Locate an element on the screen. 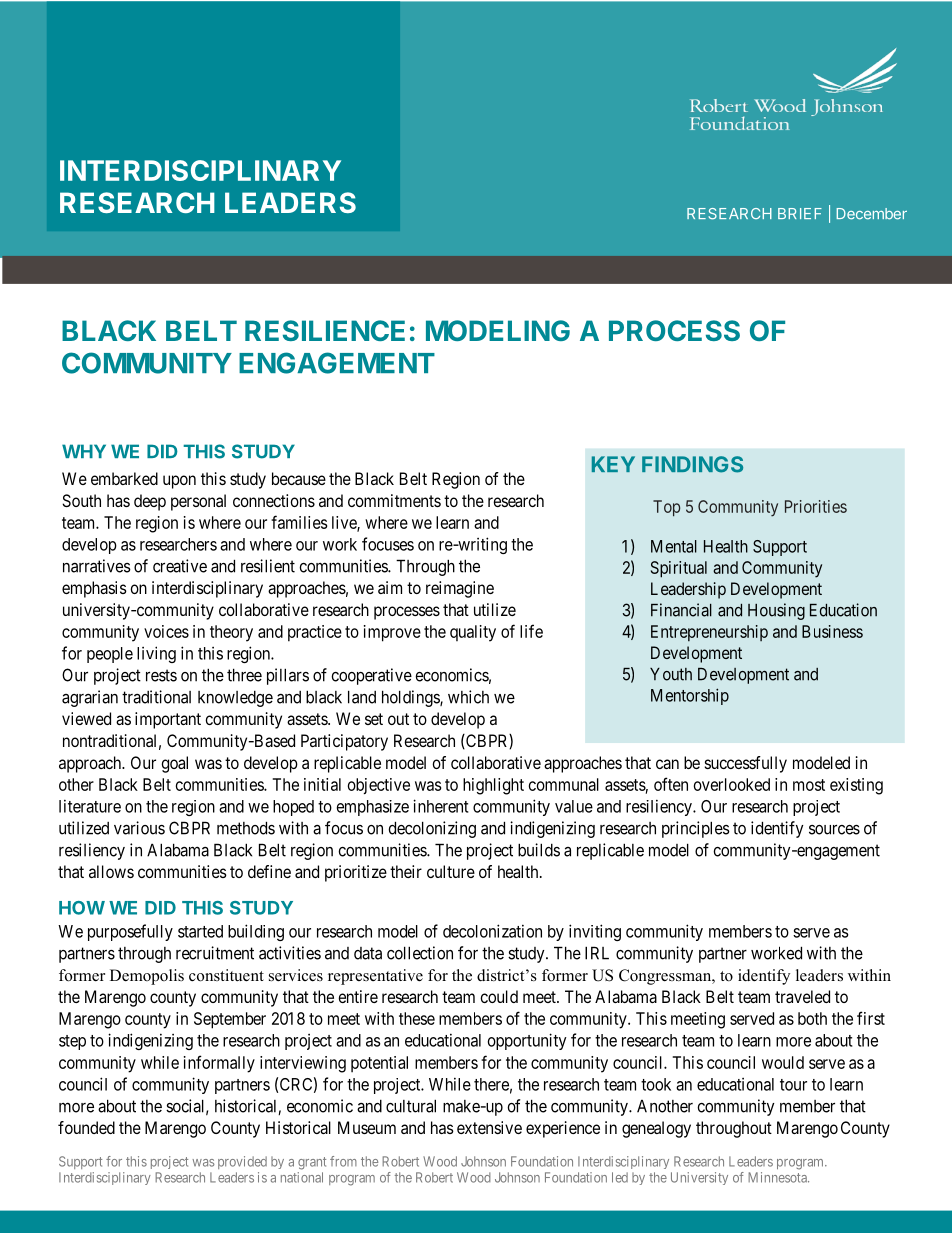 The width and height of the screenshot is (952, 1233). Mentorship is located at coordinates (690, 696).
